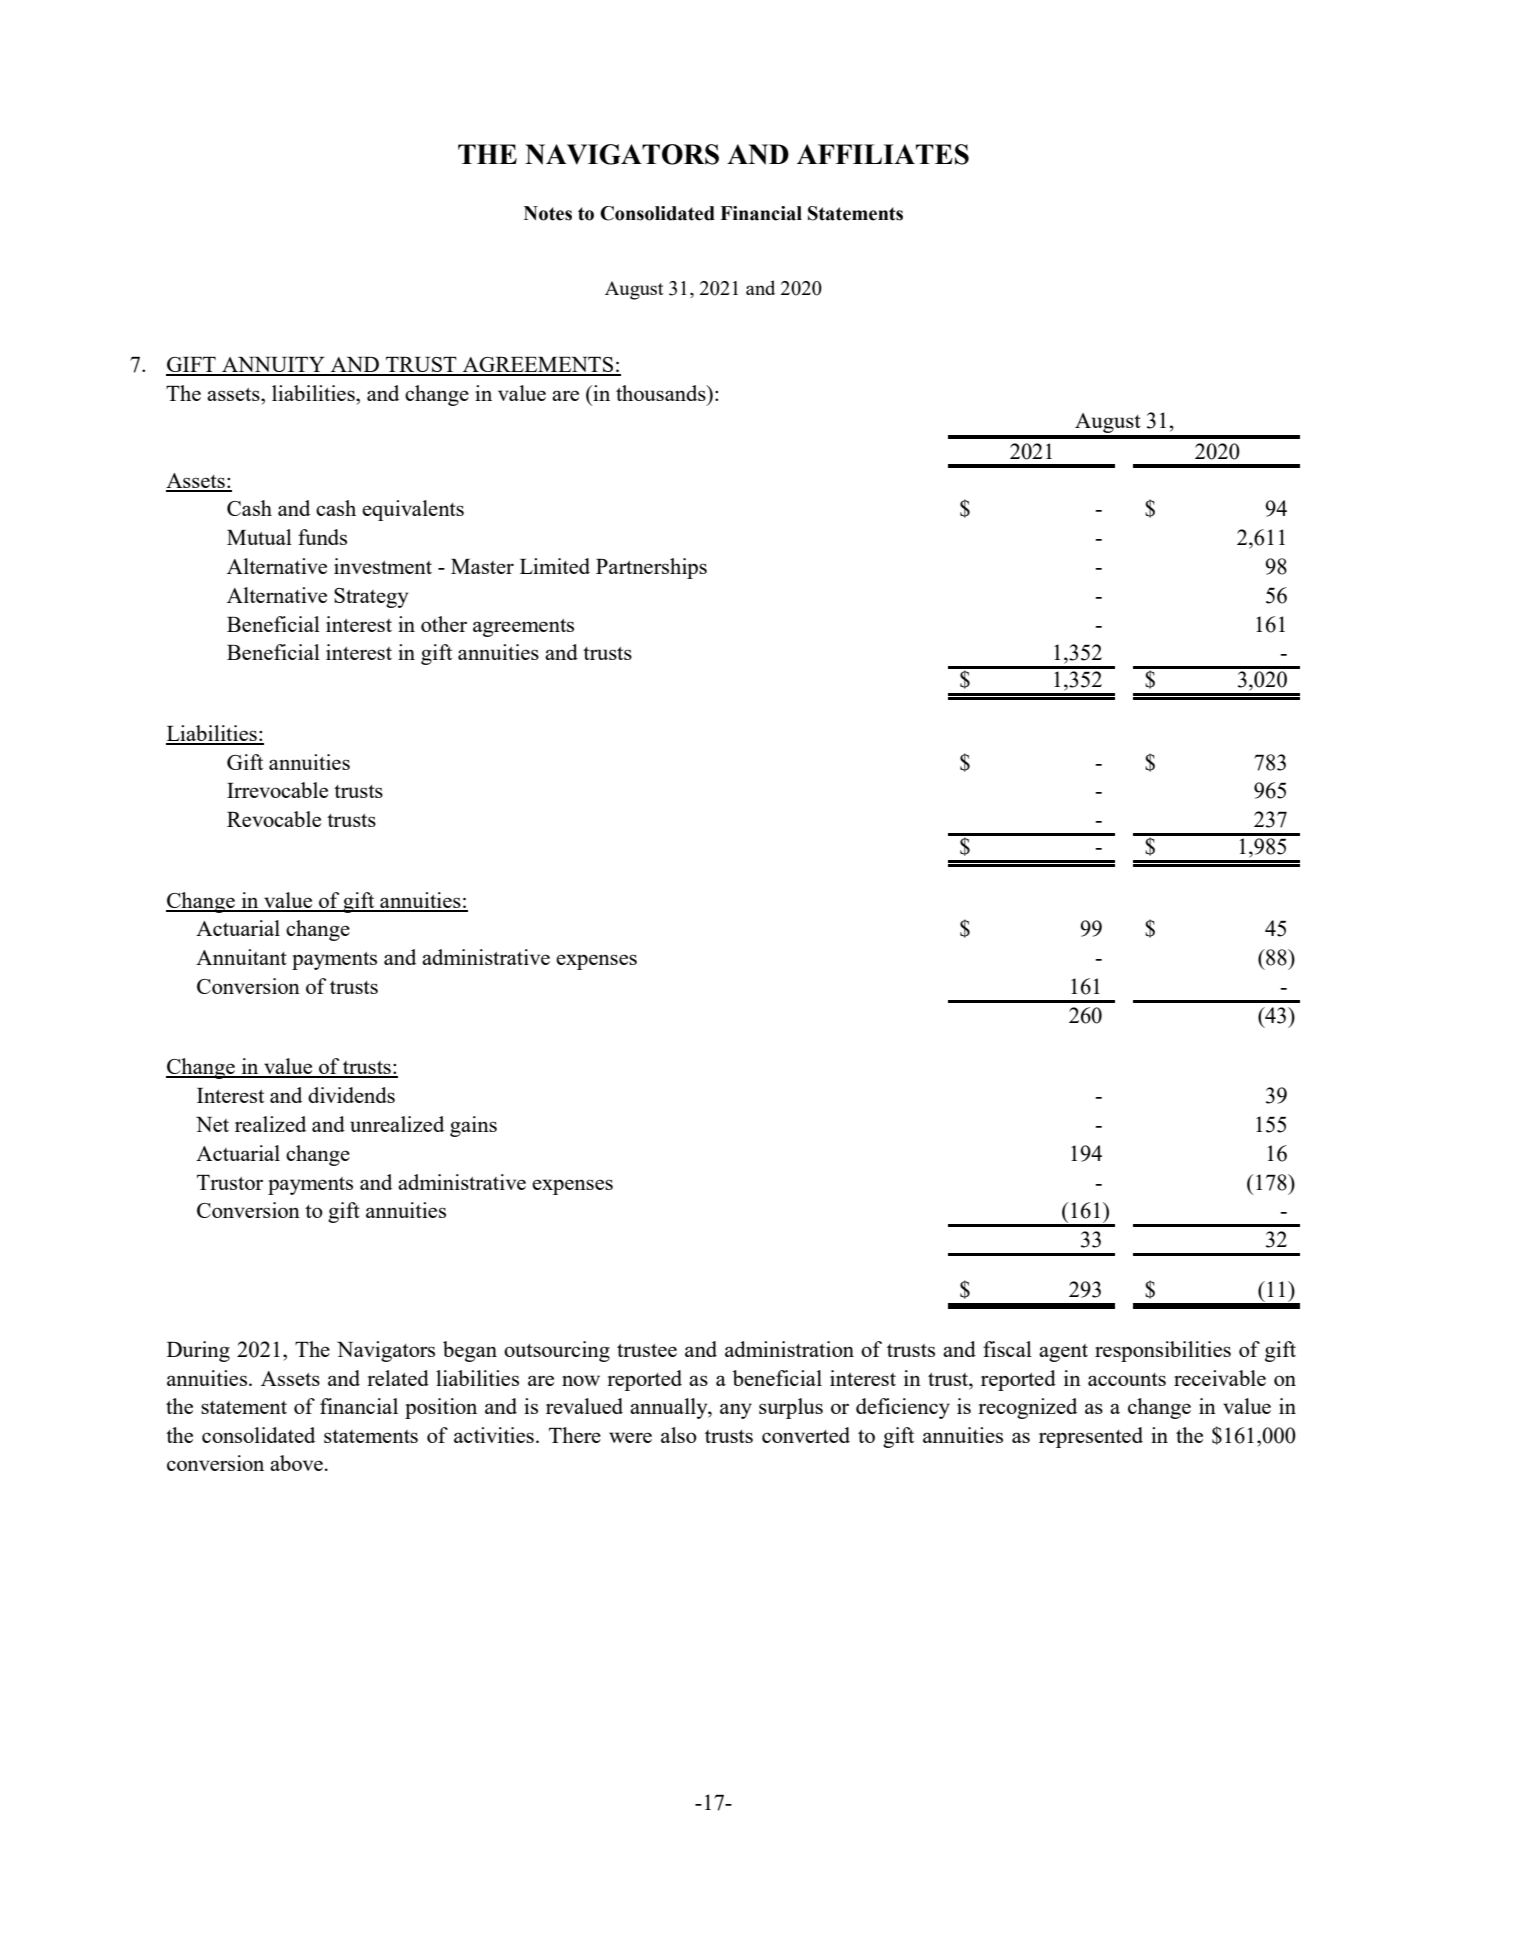  Describe the element at coordinates (555, 566) in the image. I see `Limited` at that location.
